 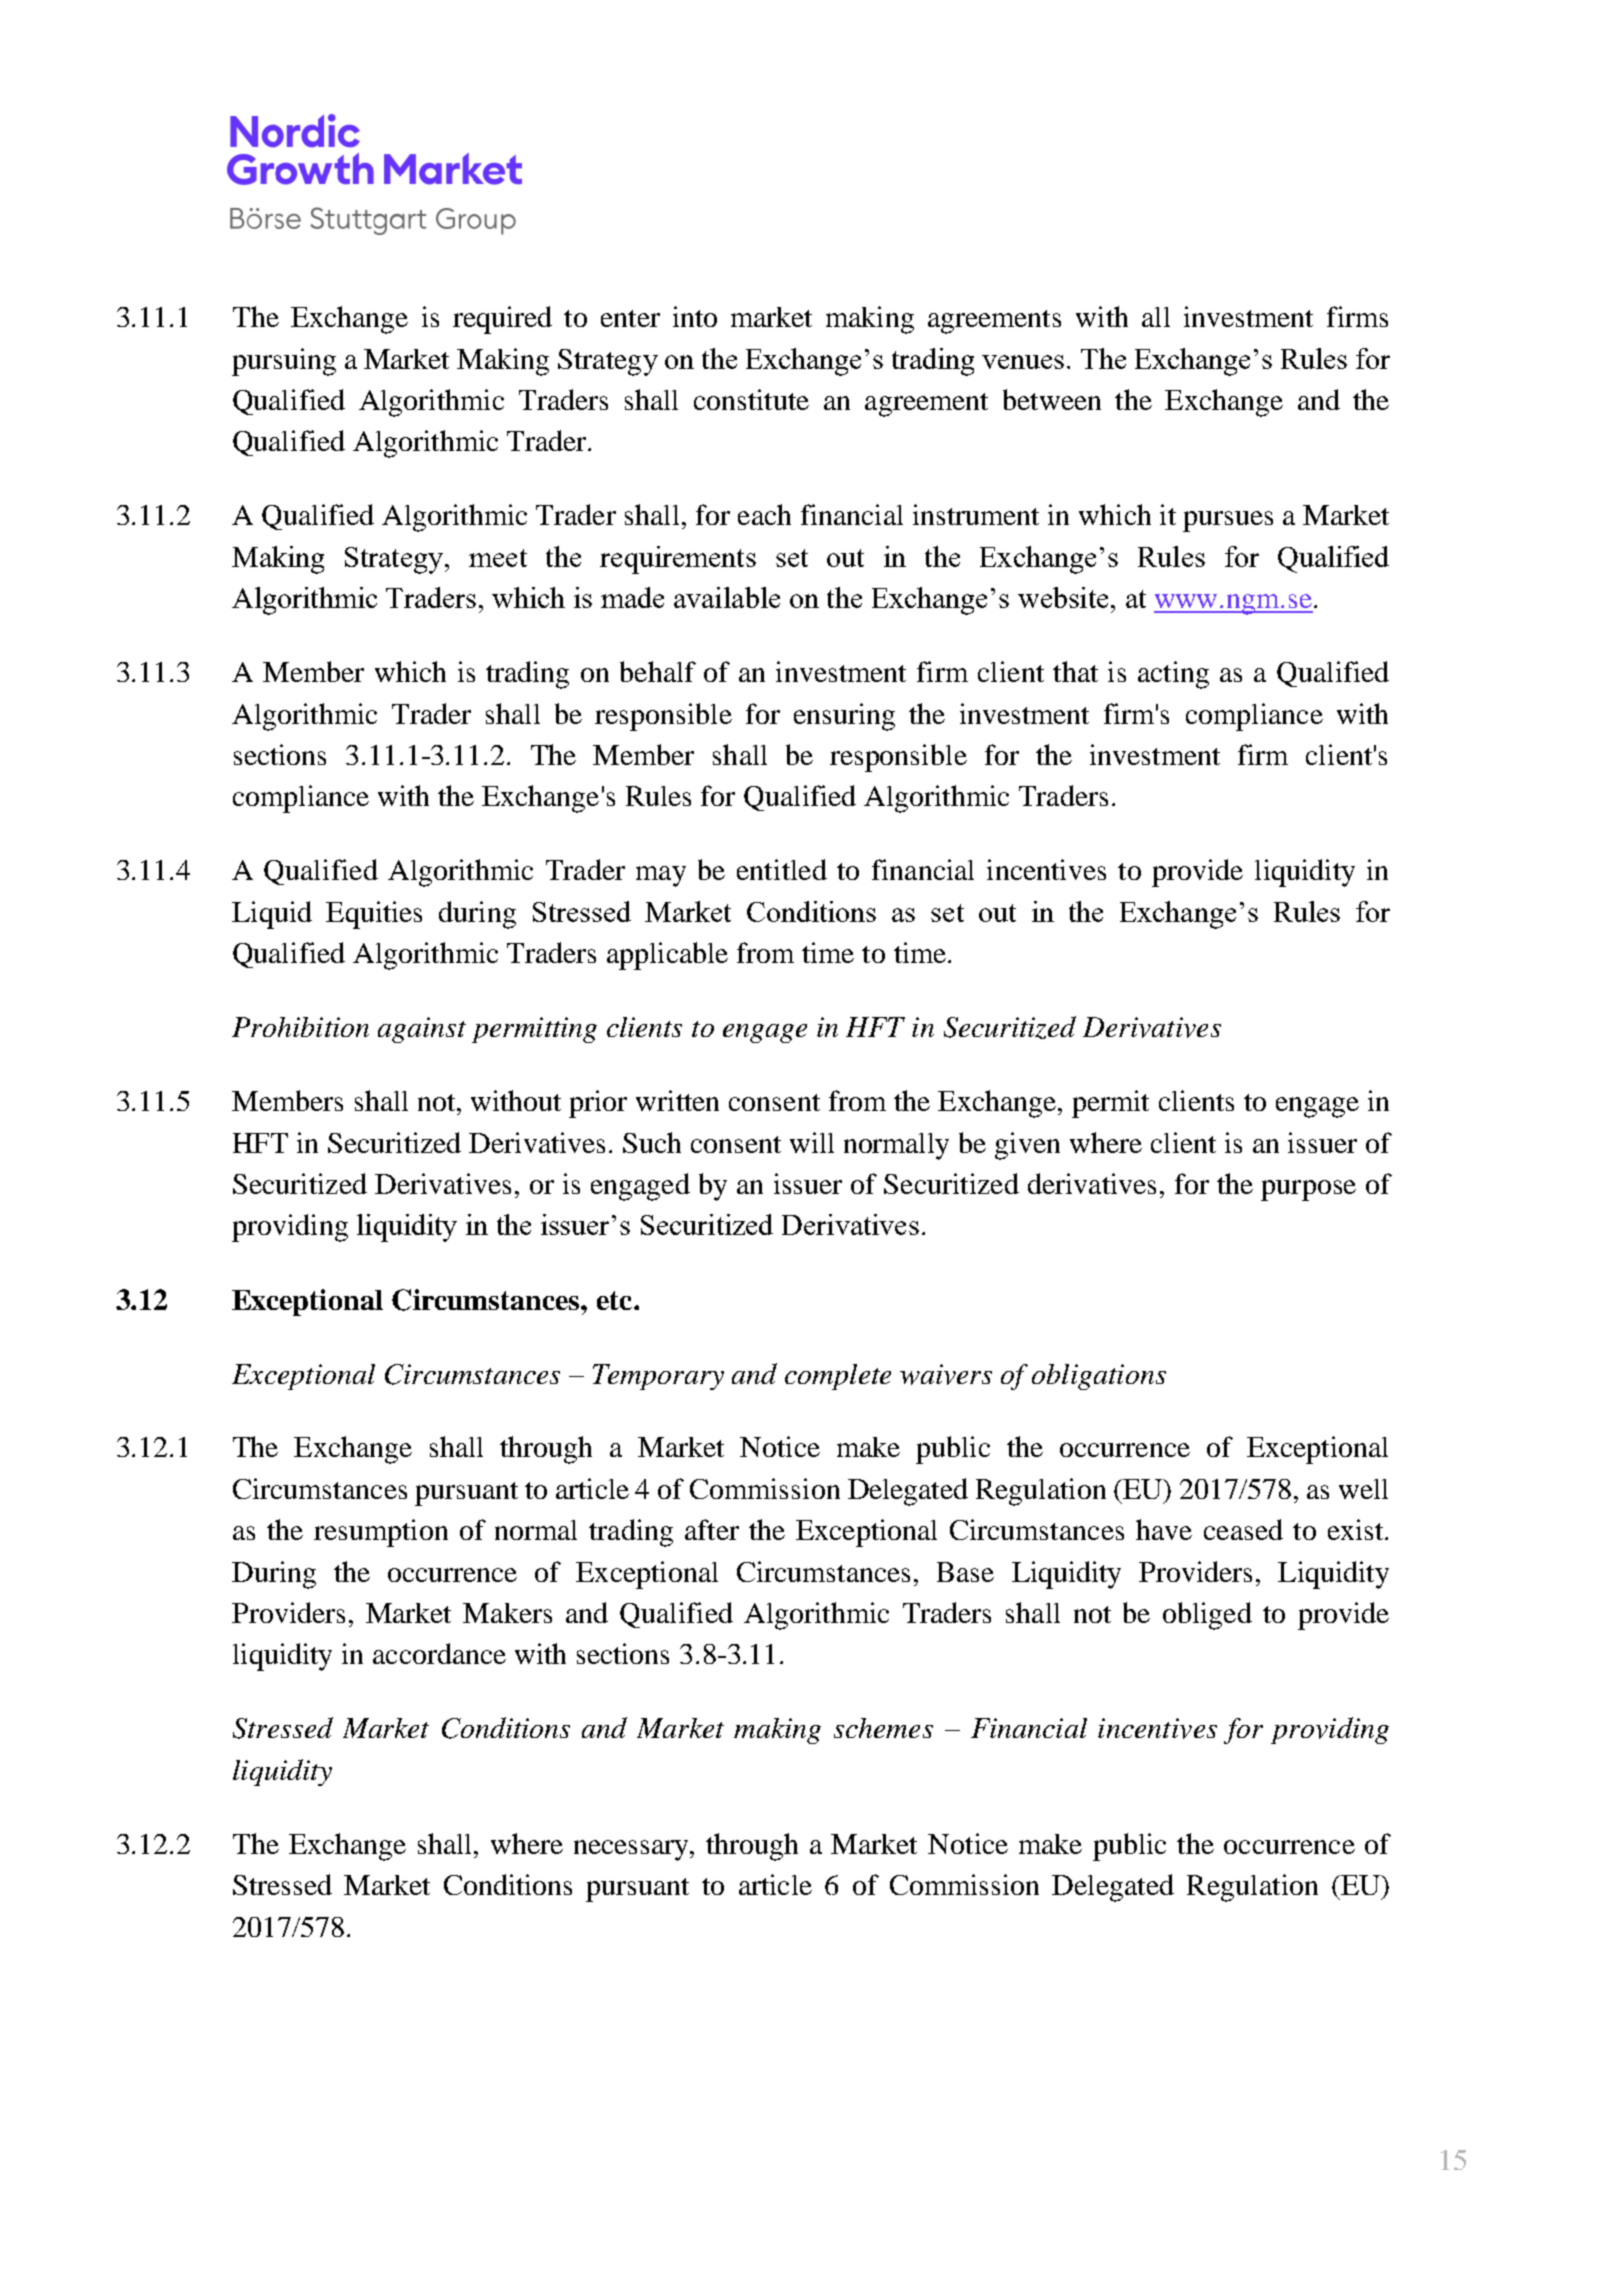 I want to click on purpose, so click(x=1308, y=1190).
